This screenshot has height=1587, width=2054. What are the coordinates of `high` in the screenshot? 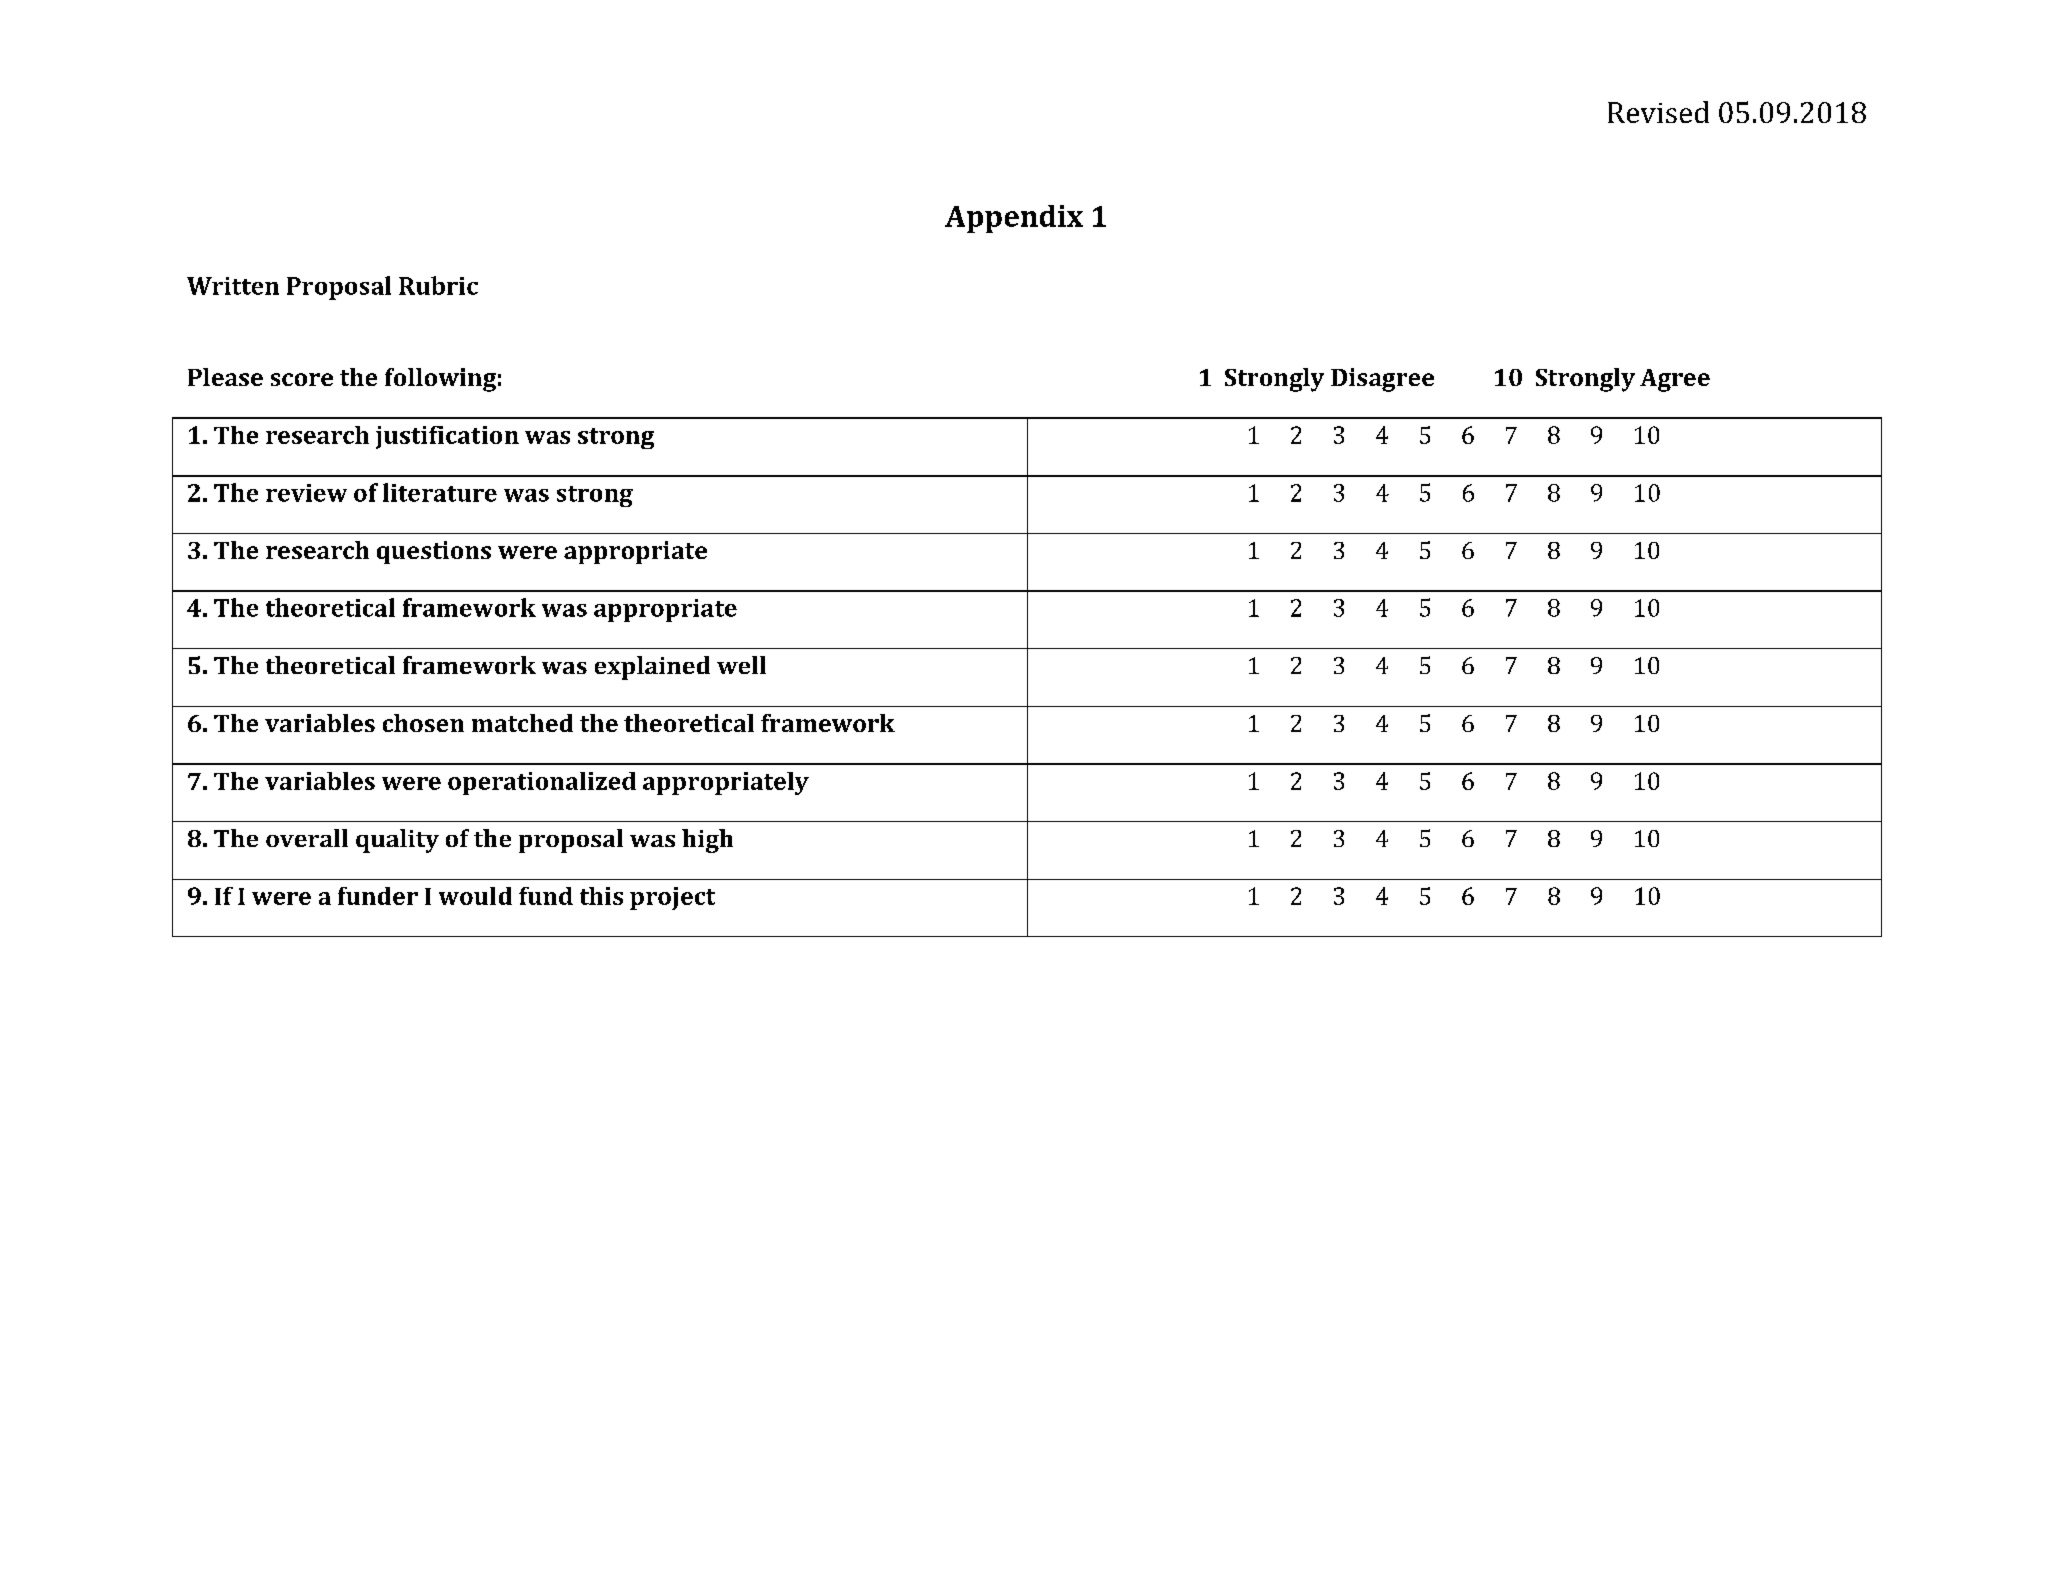 It's located at (707, 841).
